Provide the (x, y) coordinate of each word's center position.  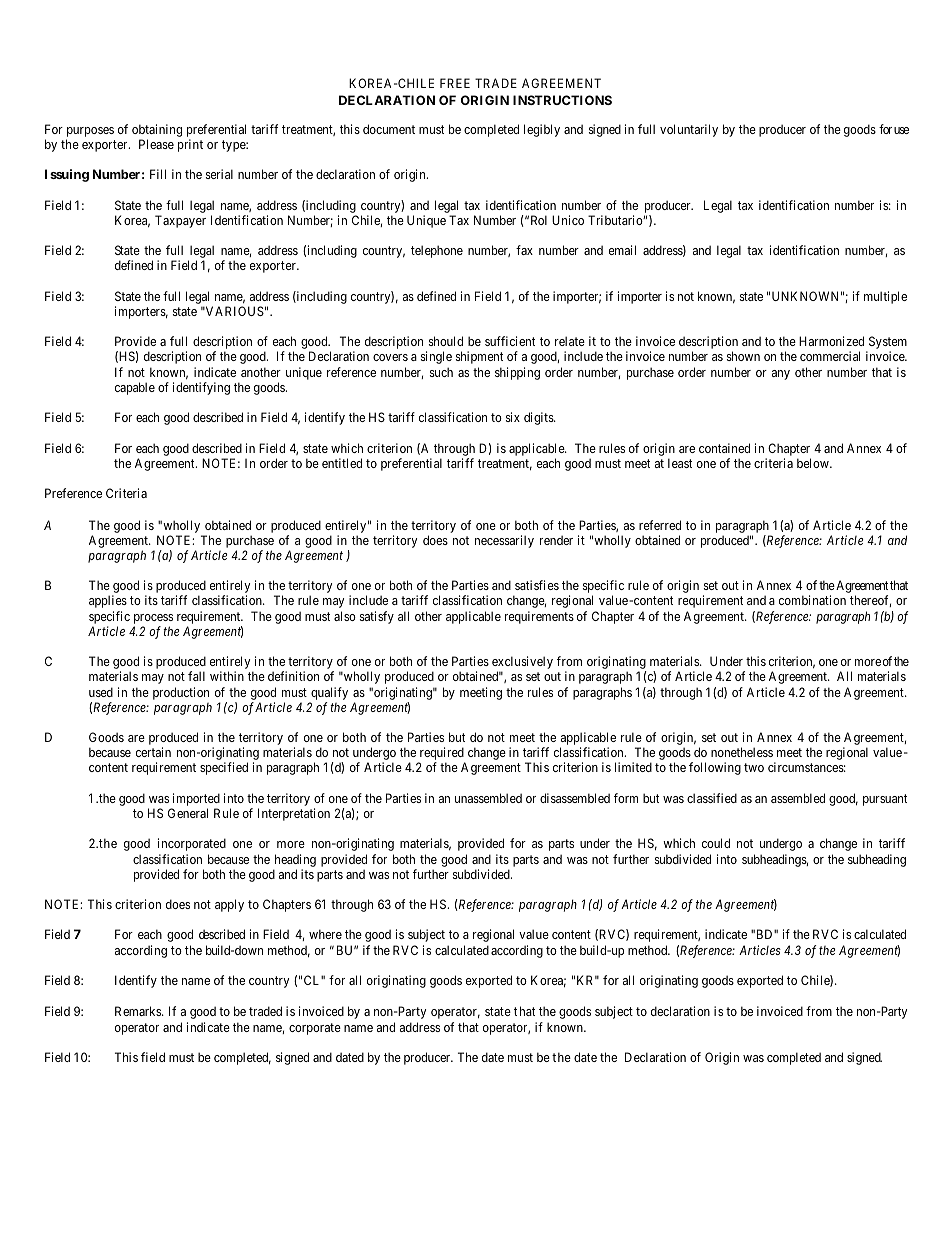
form (626, 798)
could (716, 843)
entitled (342, 463)
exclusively (522, 664)
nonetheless (742, 752)
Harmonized (831, 341)
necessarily (504, 541)
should (446, 341)
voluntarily (689, 130)
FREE (455, 83)
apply (229, 905)
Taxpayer (180, 221)
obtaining (157, 132)
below (814, 463)
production (181, 693)
